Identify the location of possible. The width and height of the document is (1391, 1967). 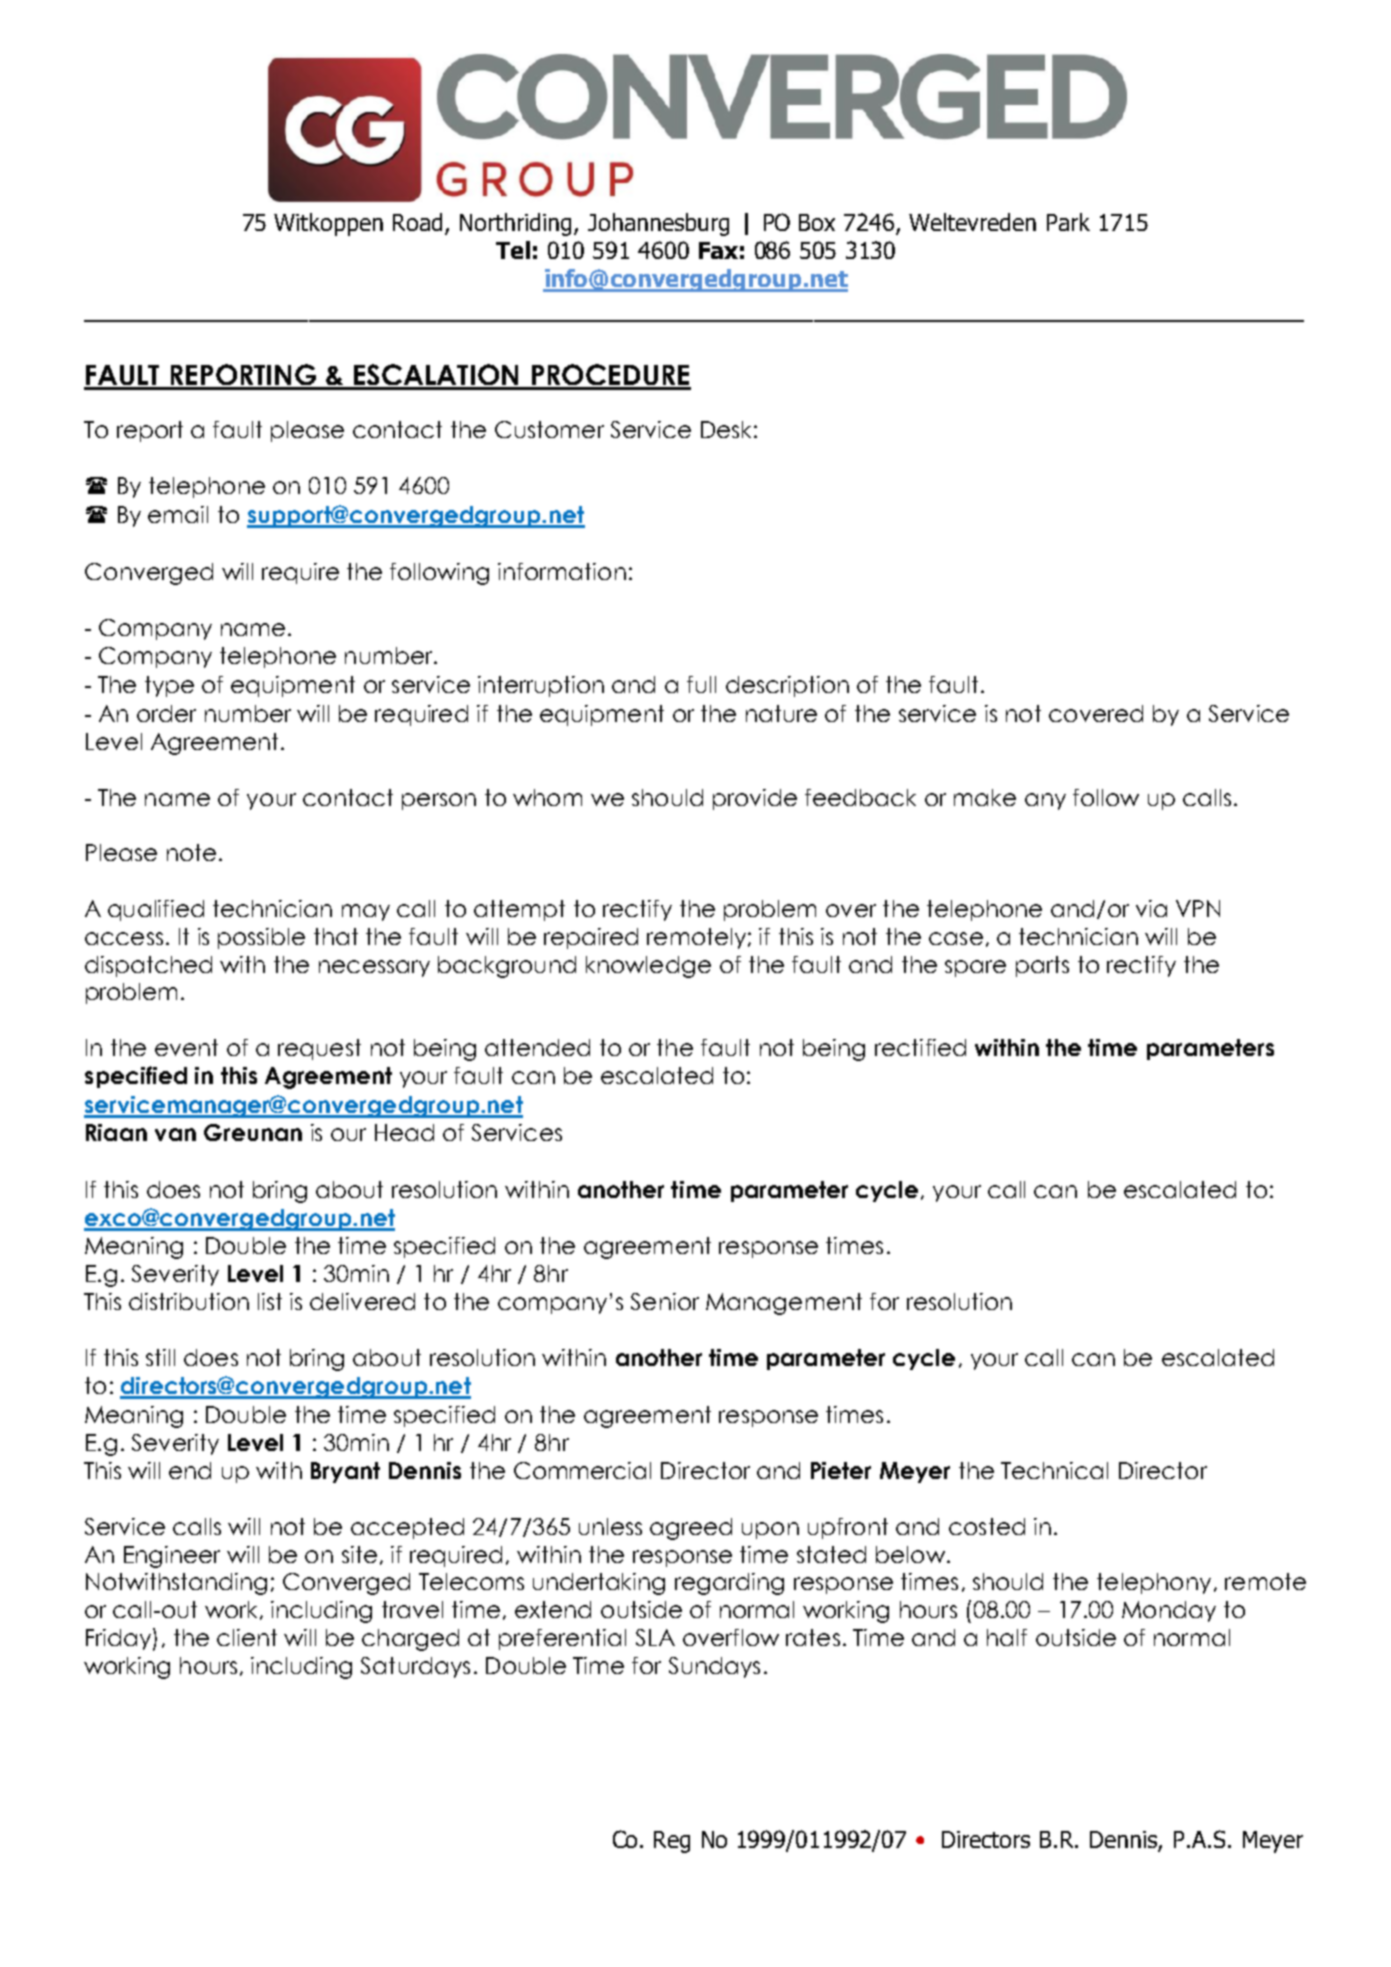
(261, 938).
